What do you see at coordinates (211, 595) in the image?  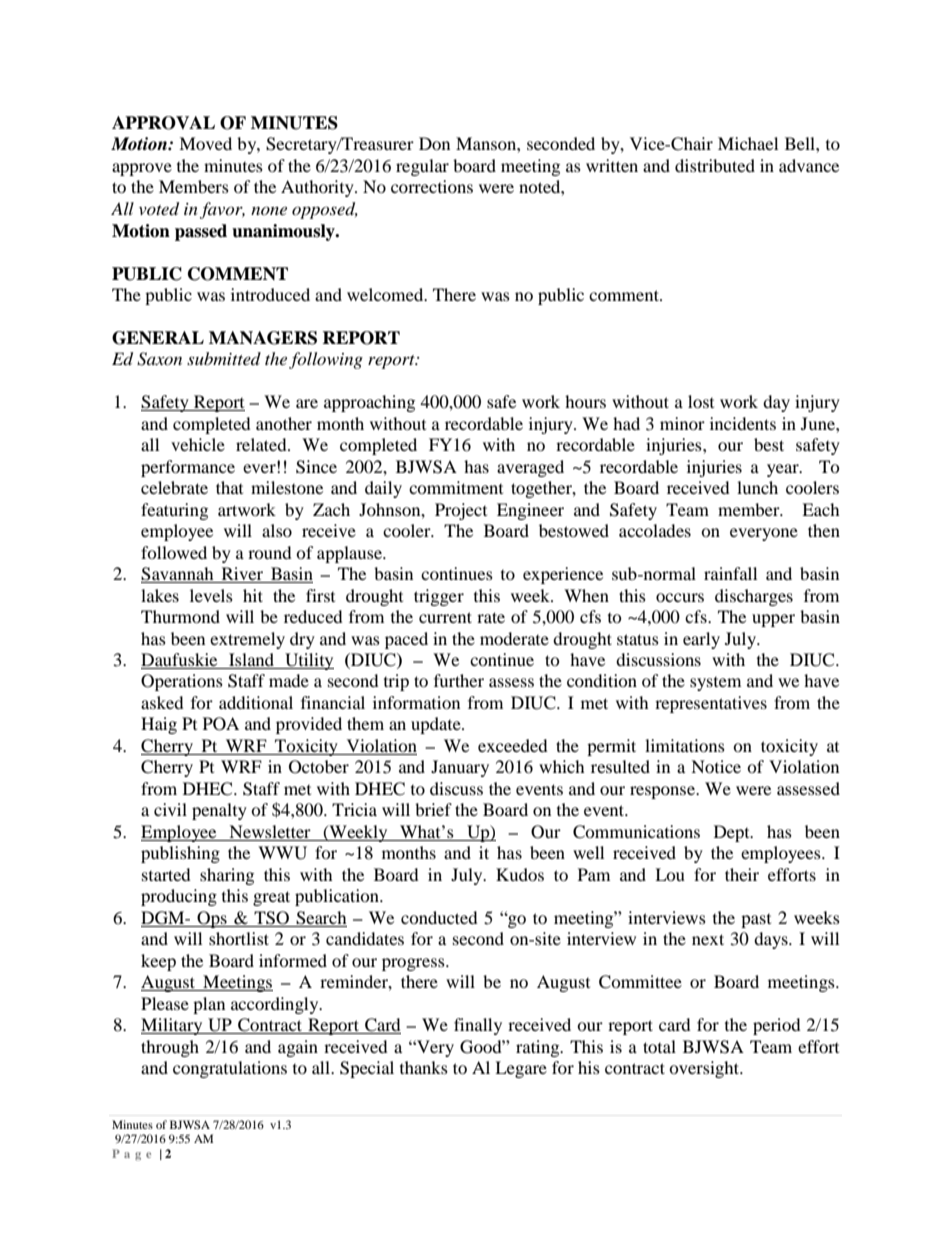 I see `levels` at bounding box center [211, 595].
